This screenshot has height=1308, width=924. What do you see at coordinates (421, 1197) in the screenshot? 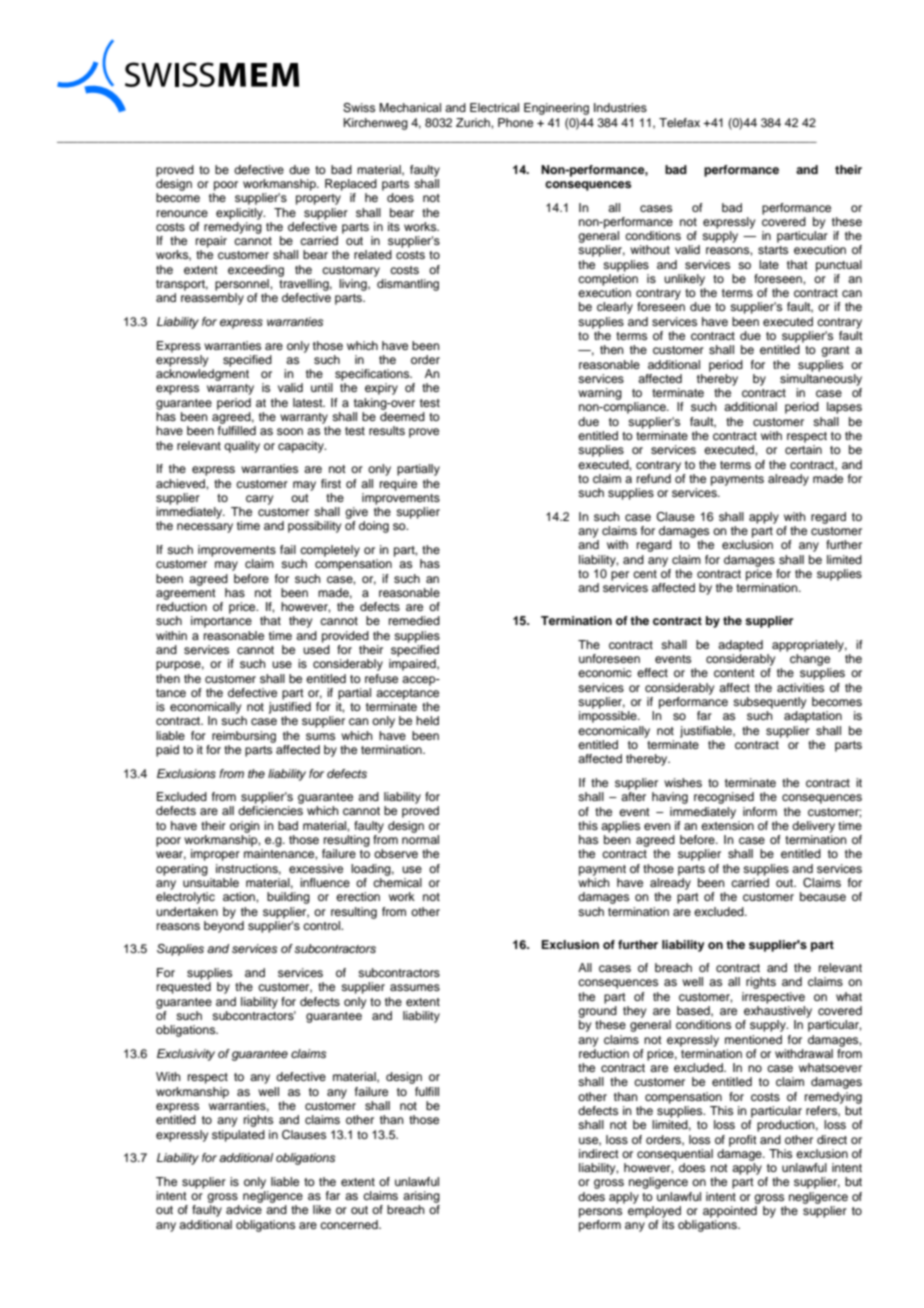
I see `arising` at bounding box center [421, 1197].
